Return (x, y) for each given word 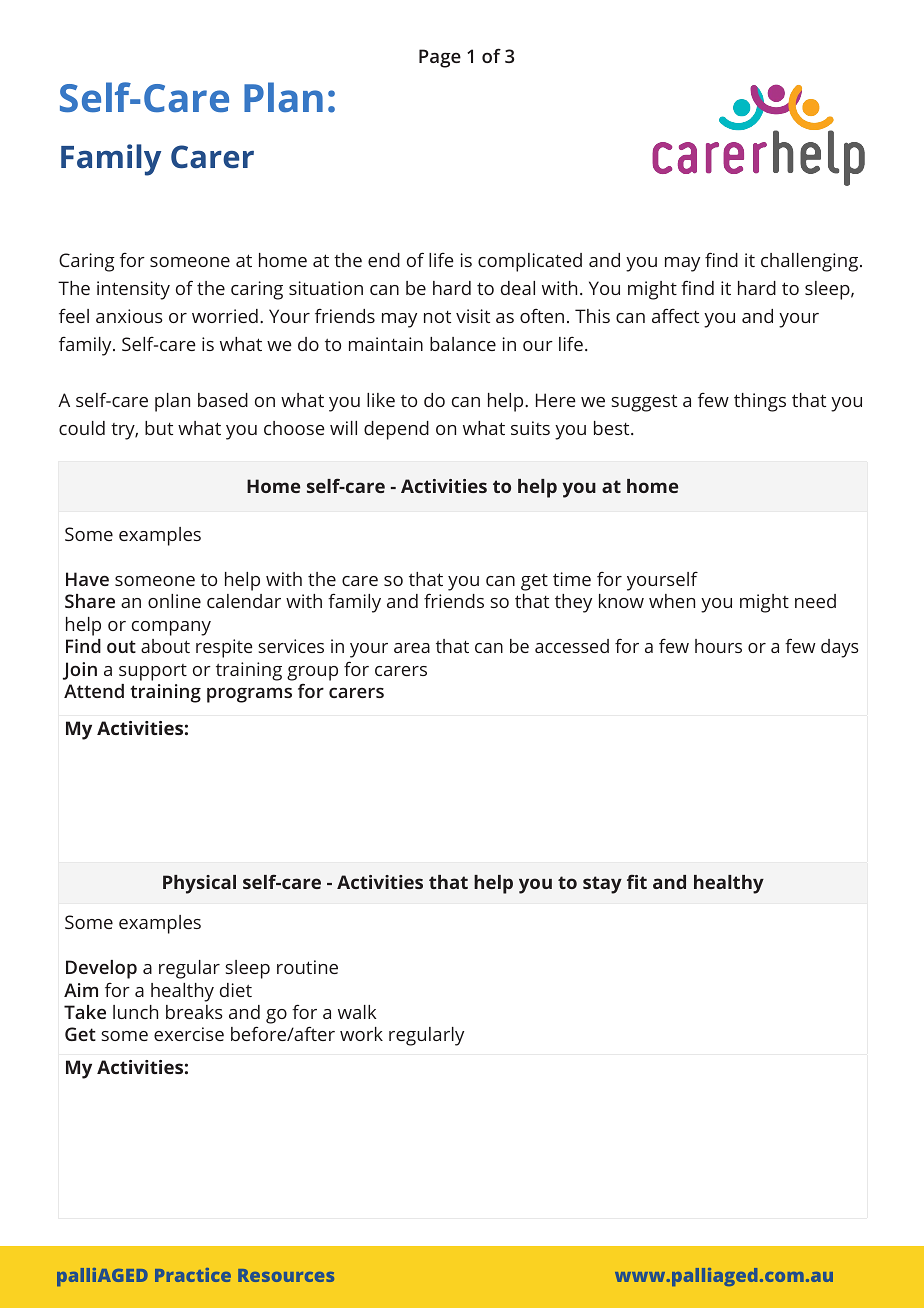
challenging (811, 262)
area (412, 648)
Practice (193, 1275)
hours (718, 646)
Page (440, 58)
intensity (133, 290)
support (153, 672)
